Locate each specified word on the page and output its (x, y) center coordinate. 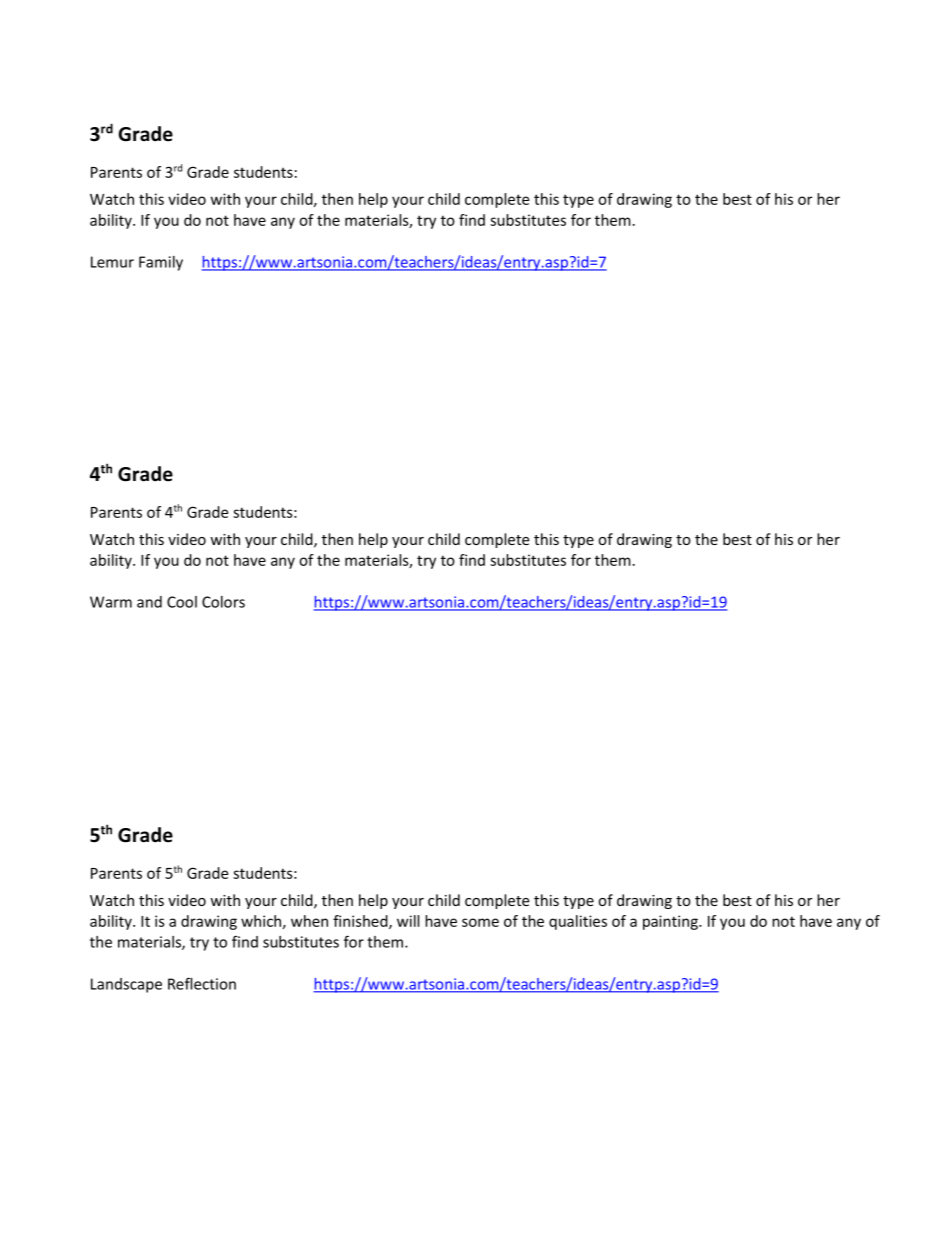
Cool (182, 602)
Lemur (112, 262)
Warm (111, 602)
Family (161, 263)
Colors (223, 602)
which (261, 921)
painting (671, 922)
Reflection (202, 983)
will (408, 921)
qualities (578, 922)
